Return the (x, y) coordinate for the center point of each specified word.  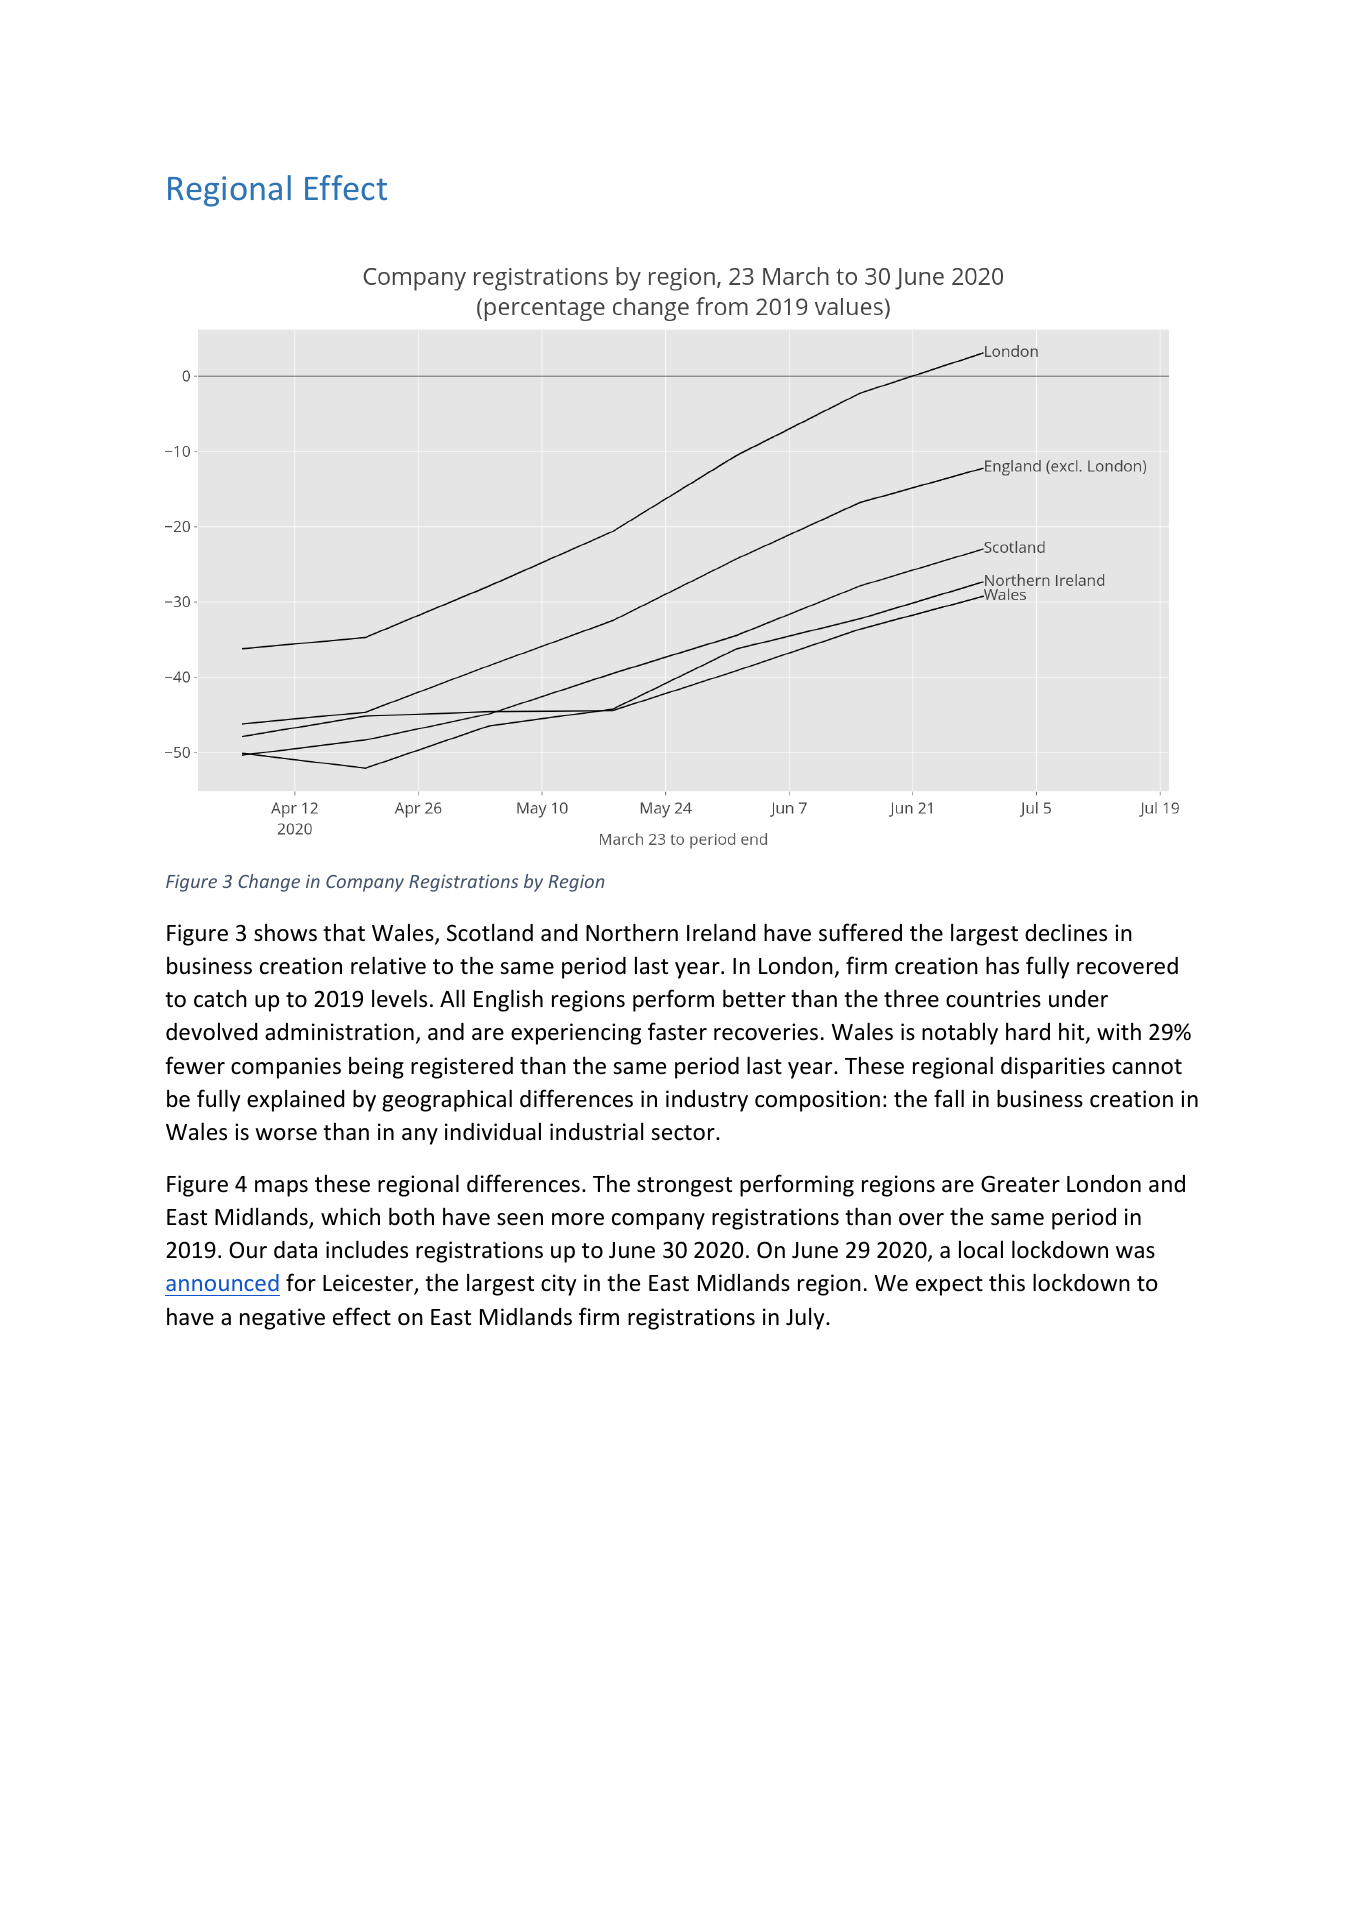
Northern (632, 932)
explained (295, 1100)
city (558, 1285)
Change (269, 883)
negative (282, 1319)
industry (707, 1101)
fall (949, 1098)
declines (1066, 932)
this (1007, 1283)
